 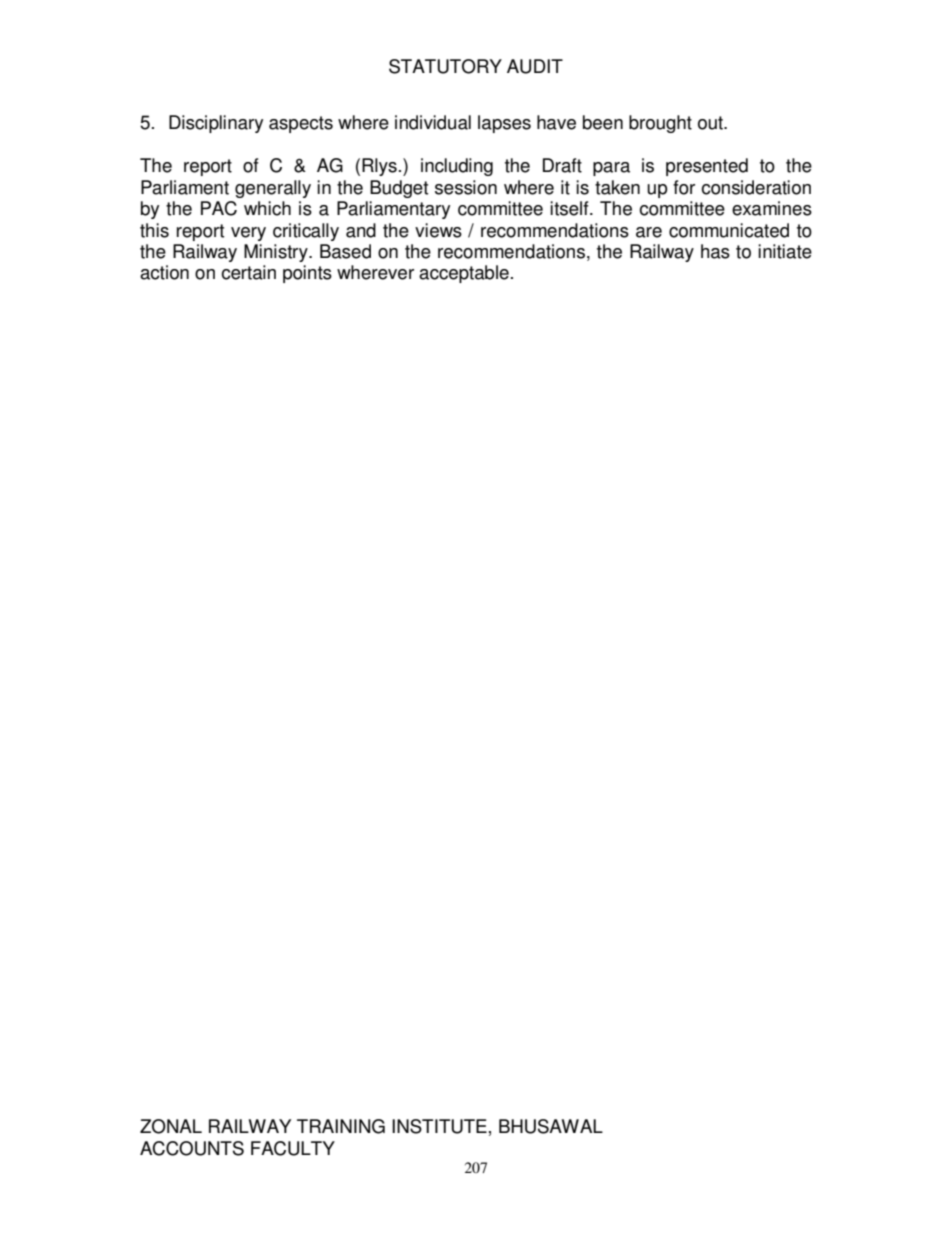 What do you see at coordinates (192, 1148) in the image?
I see `ACCOUNTS` at bounding box center [192, 1148].
